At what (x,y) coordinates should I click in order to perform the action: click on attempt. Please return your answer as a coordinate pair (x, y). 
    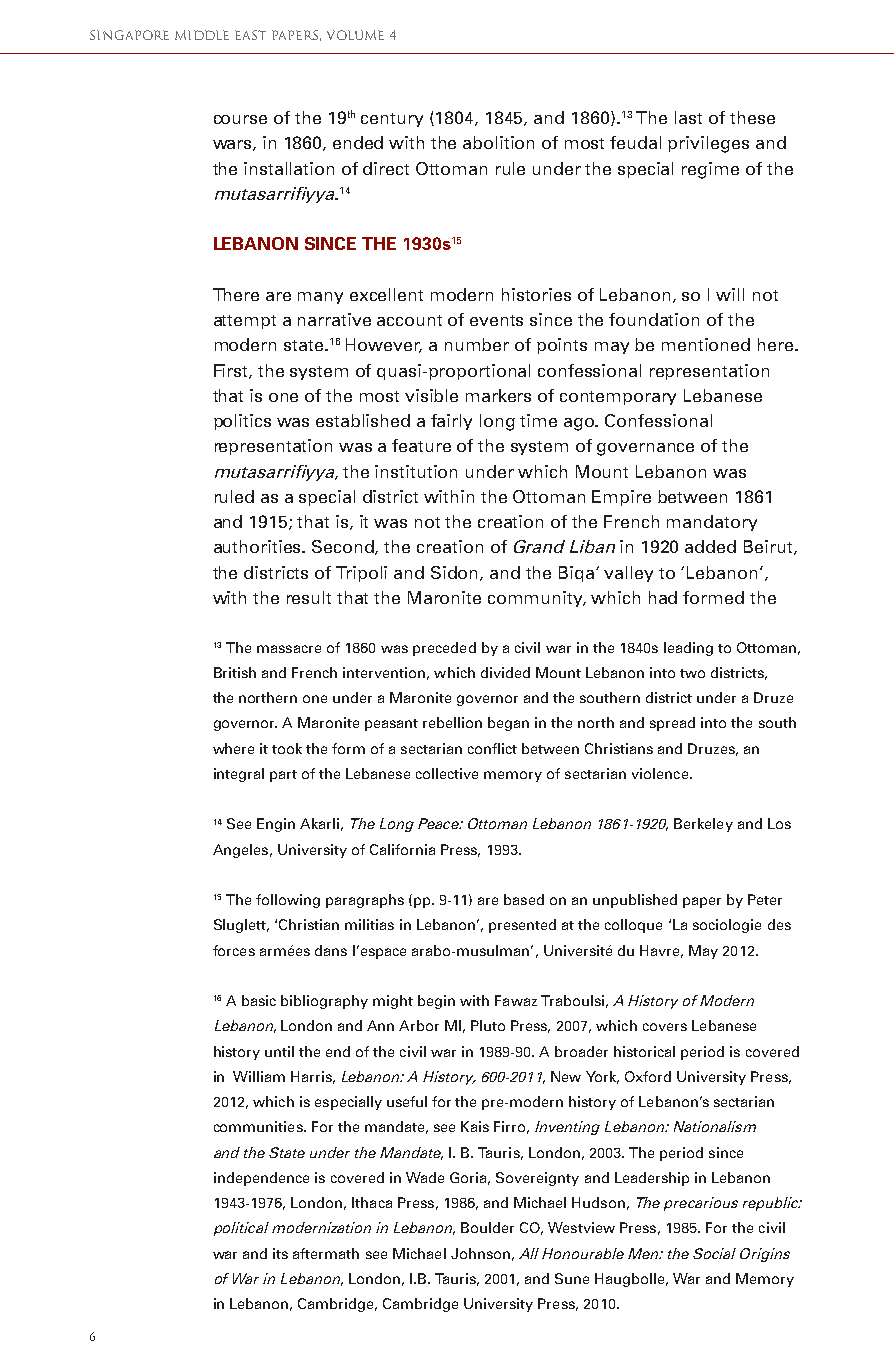
    Looking at the image, I should click on (245, 322).
